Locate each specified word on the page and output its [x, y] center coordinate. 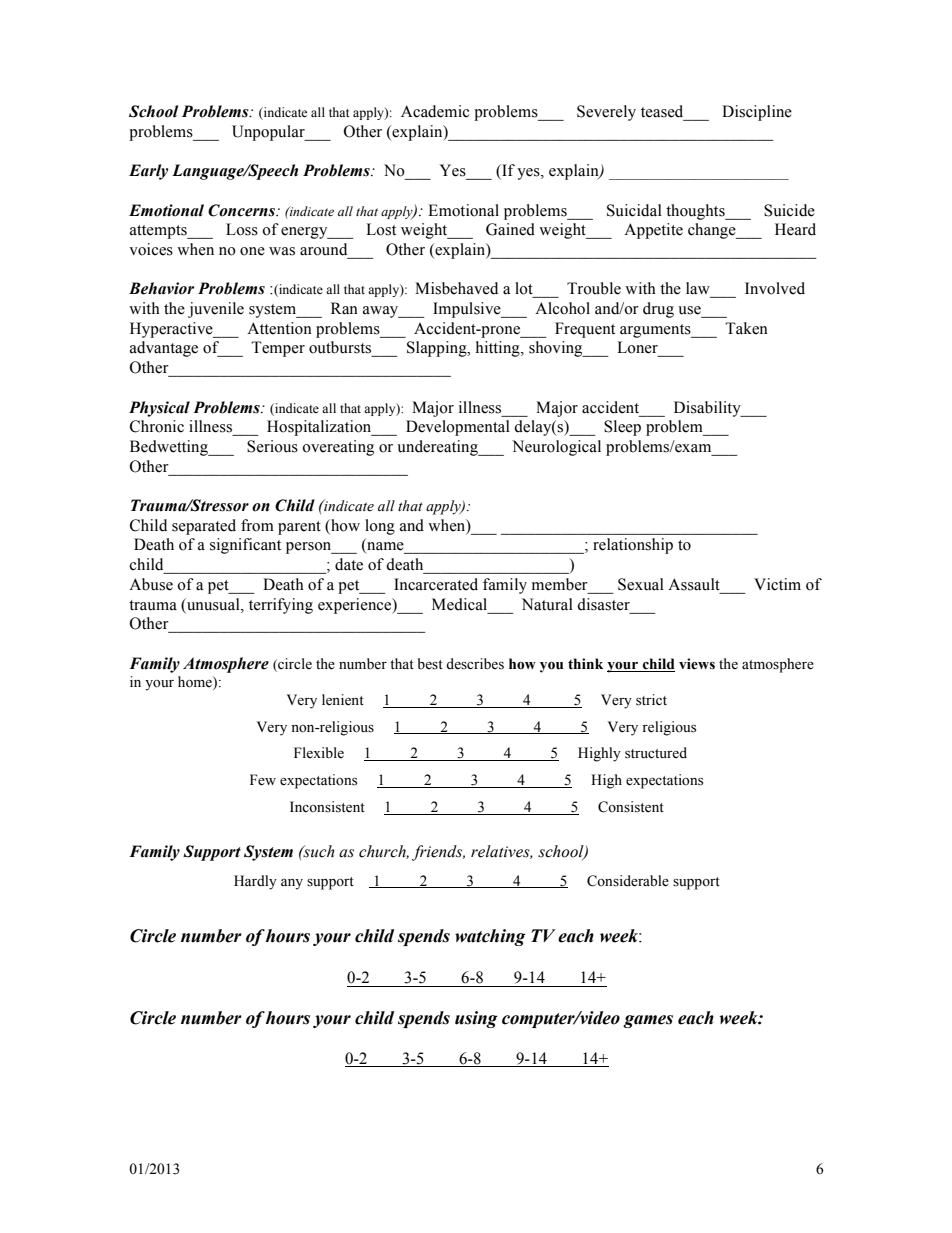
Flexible [319, 753]
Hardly [255, 882]
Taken [746, 328]
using [476, 1019]
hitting [499, 349]
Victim [777, 584]
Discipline [757, 113]
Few [263, 780]
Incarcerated [436, 584]
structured [656, 753]
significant [245, 546]
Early [149, 172]
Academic [435, 111]
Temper [278, 349]
